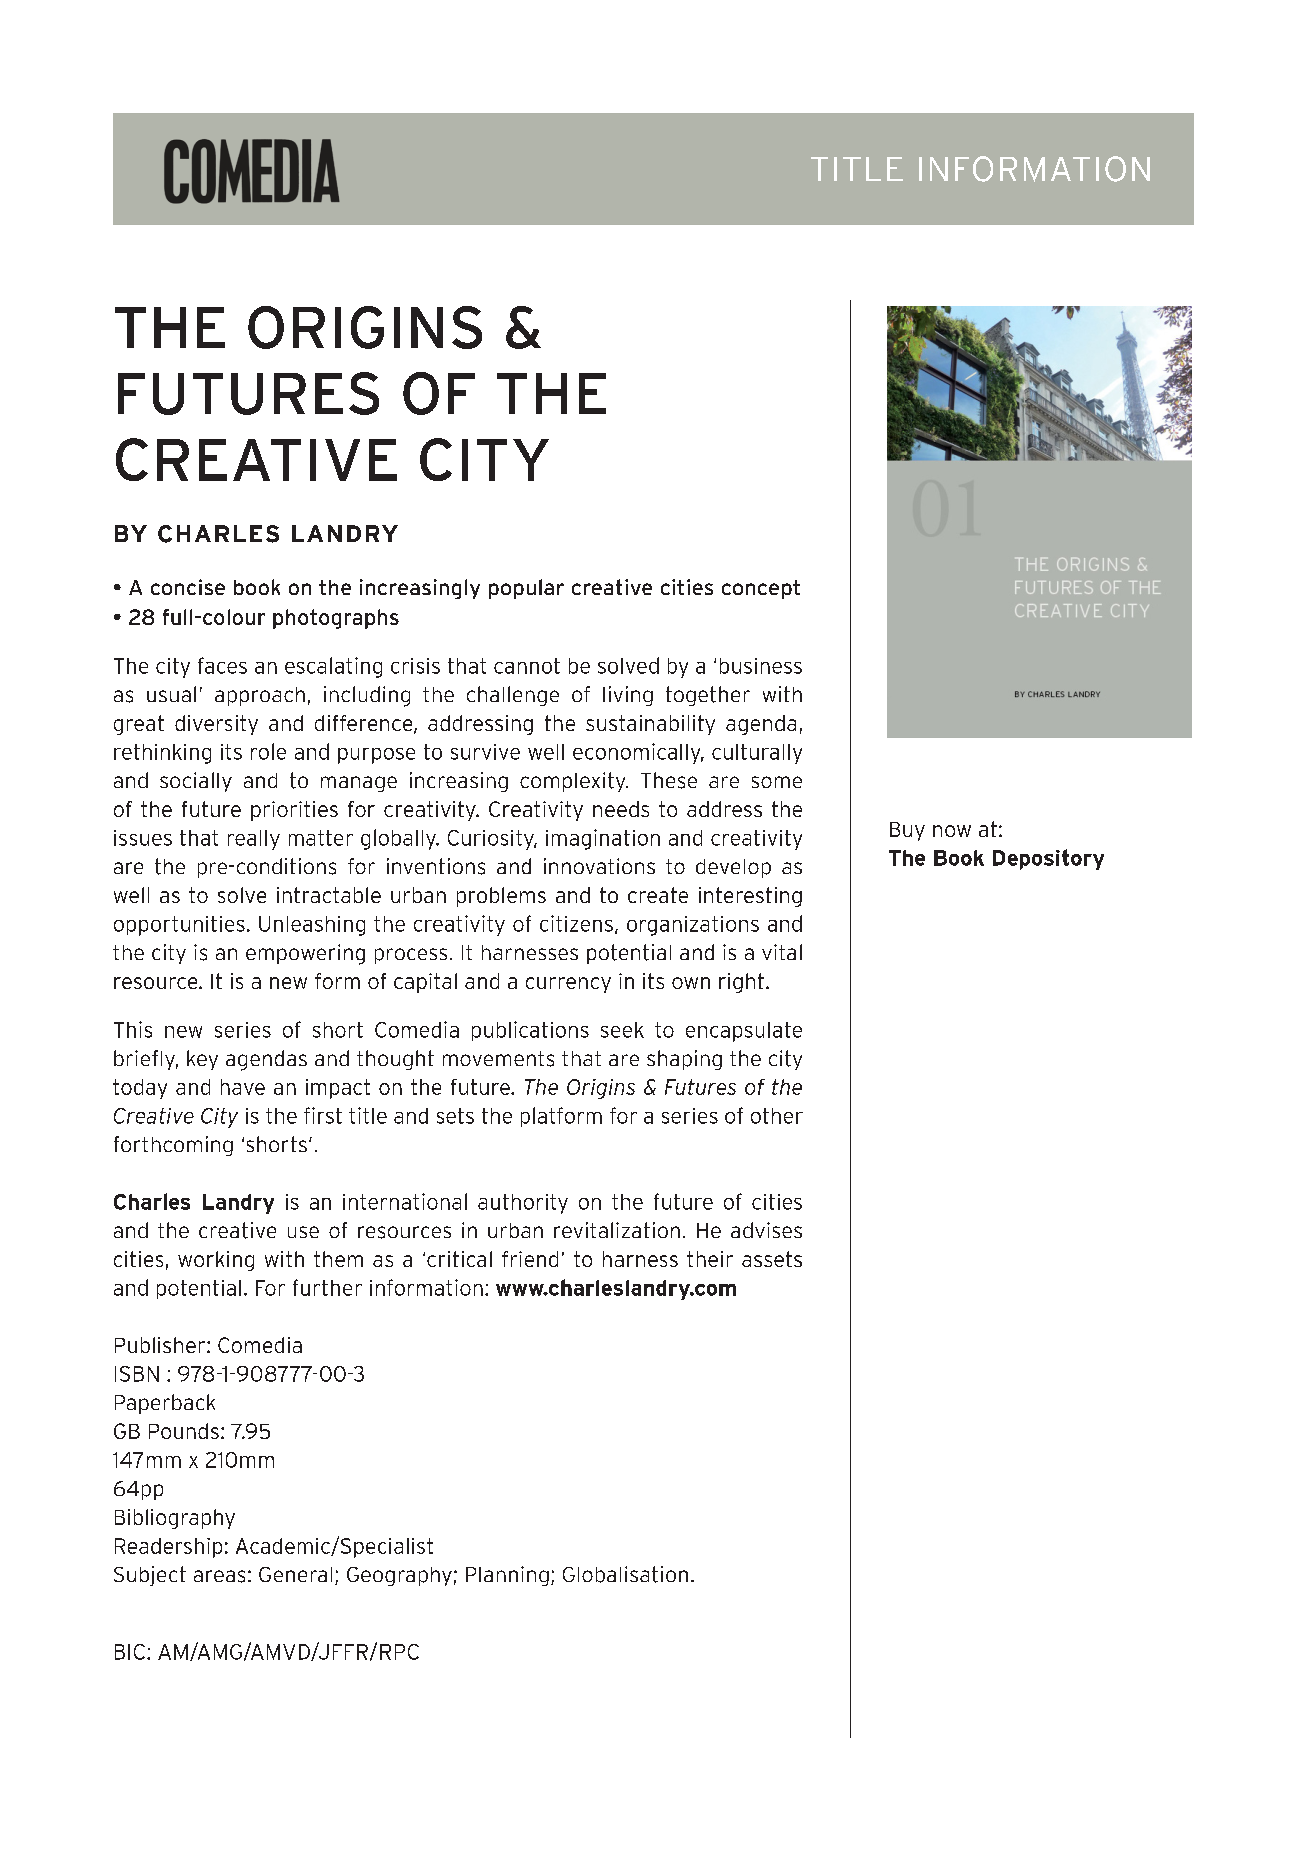 The width and height of the screenshot is (1313, 1857). What do you see at coordinates (243, 1087) in the screenshot?
I see `have` at bounding box center [243, 1087].
